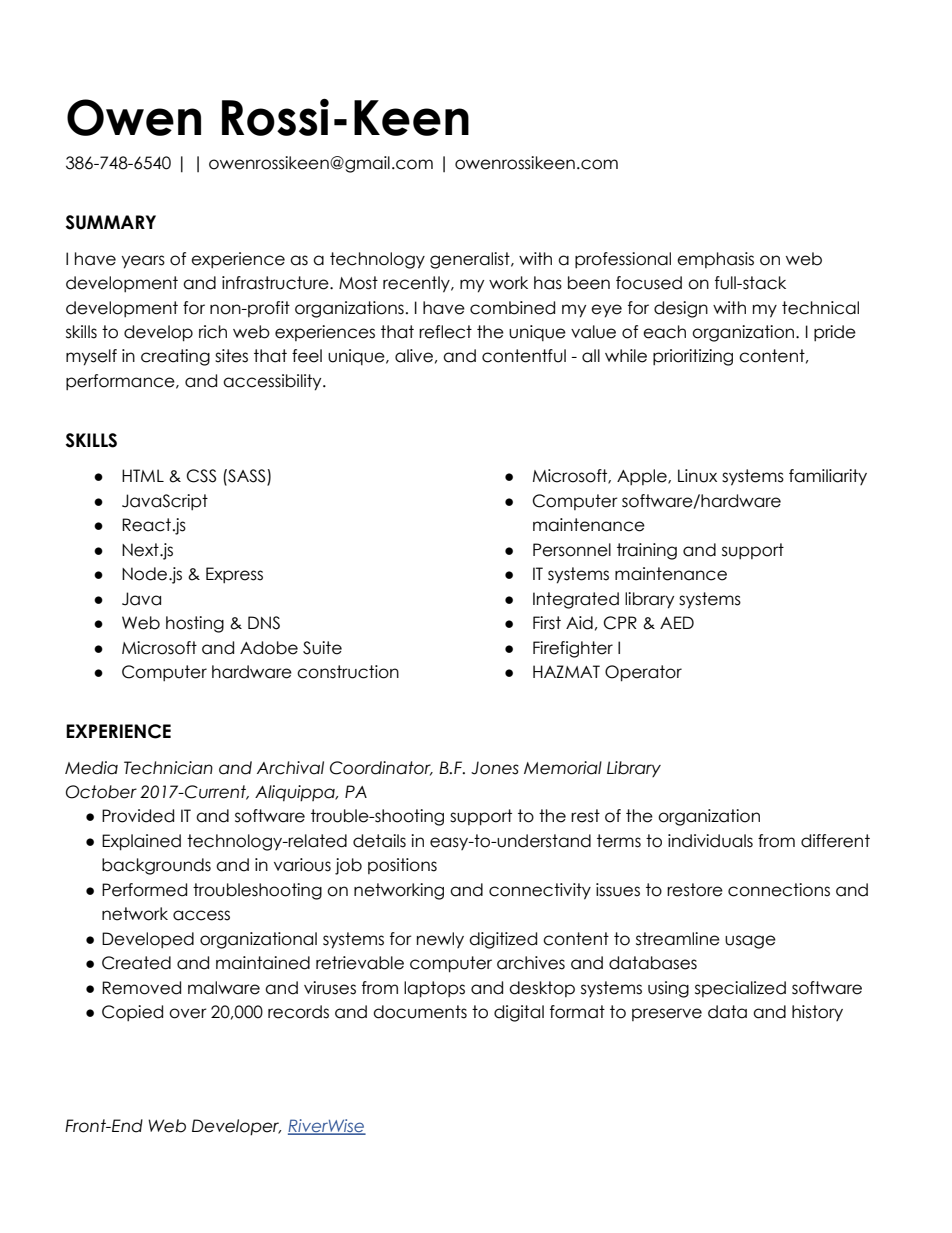 Image resolution: width=952 pixels, height=1233 pixels. What do you see at coordinates (471, 260) in the screenshot?
I see `generalist` at bounding box center [471, 260].
